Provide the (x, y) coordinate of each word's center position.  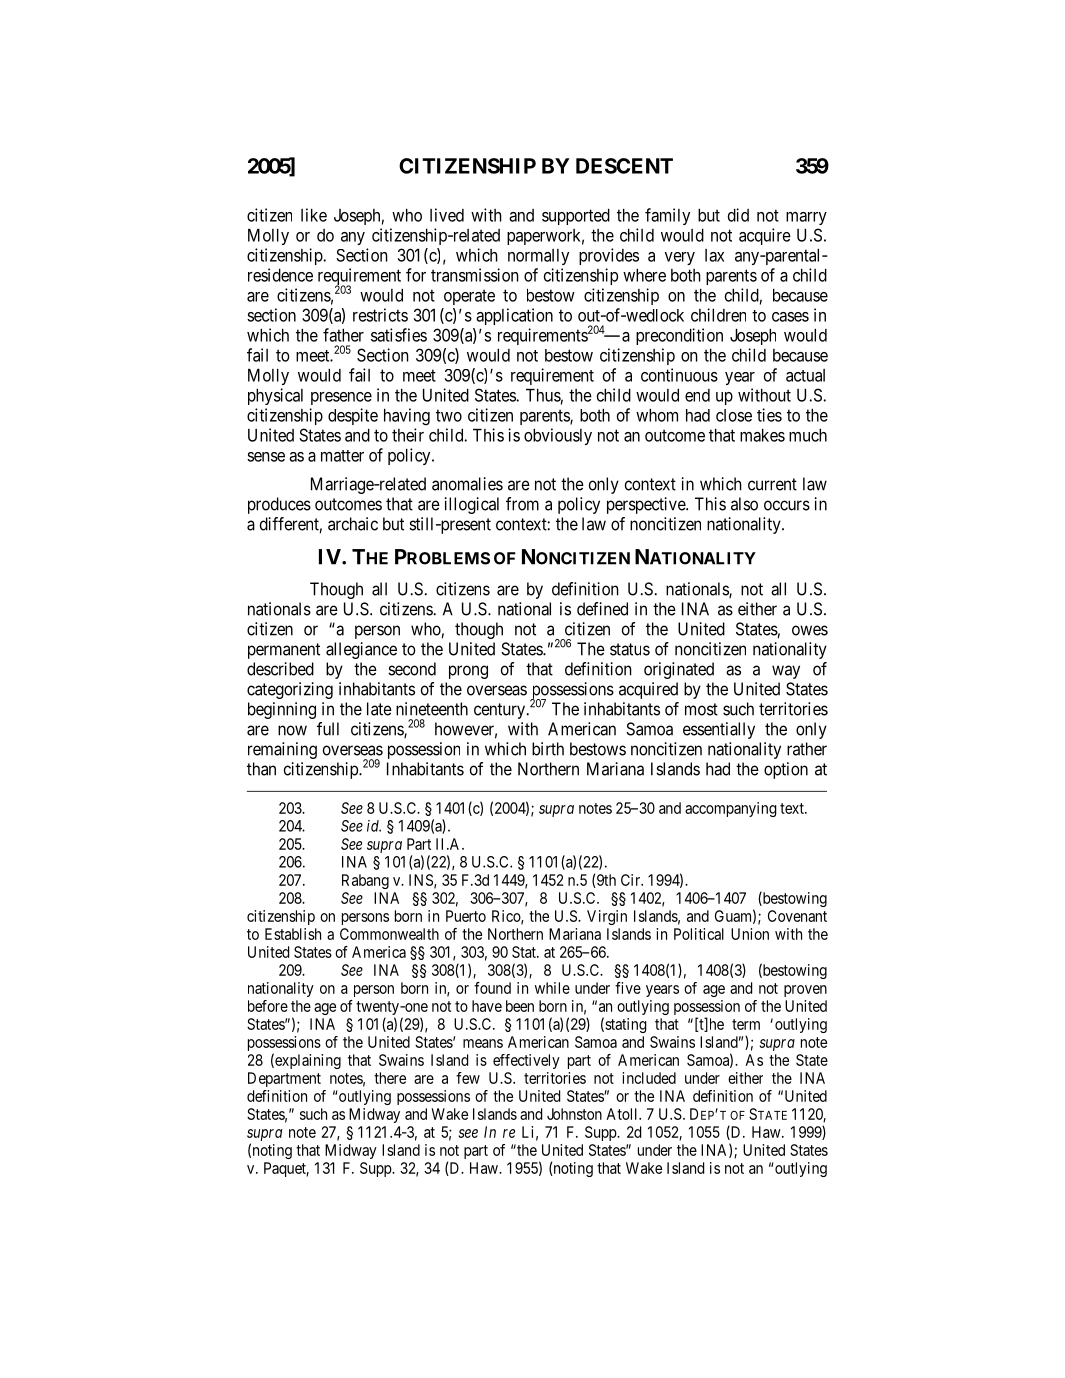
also (744, 504)
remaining (282, 750)
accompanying (731, 809)
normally (538, 257)
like (314, 215)
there (390, 1078)
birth (548, 749)
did (738, 215)
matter (342, 456)
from (522, 504)
